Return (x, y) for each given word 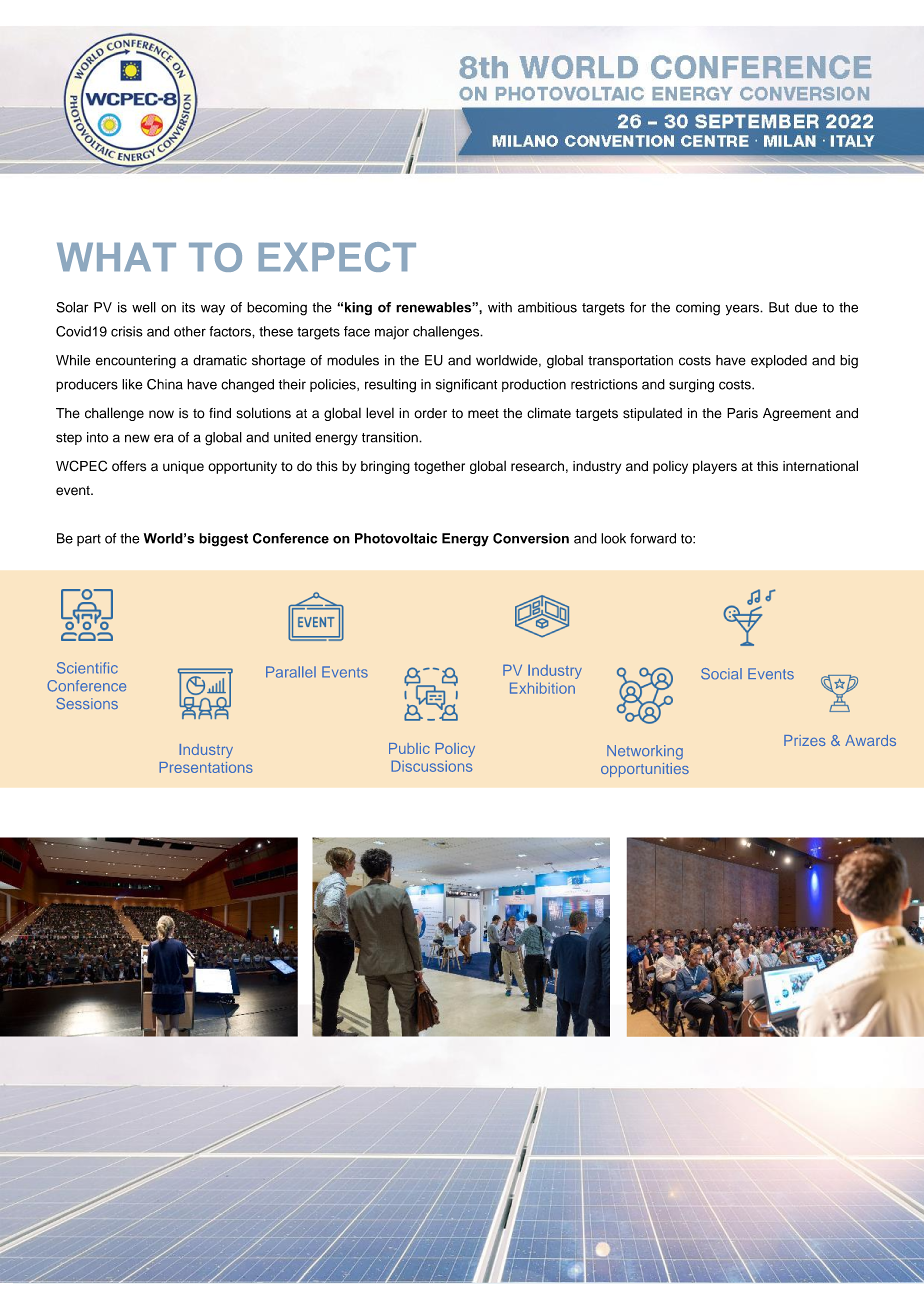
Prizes (805, 740)
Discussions (432, 766)
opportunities (645, 770)
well (144, 307)
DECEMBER (784, 1273)
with (500, 307)
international (820, 466)
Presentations (206, 767)
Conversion (531, 538)
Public (409, 748)
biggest (223, 540)
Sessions (87, 704)
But (779, 307)
